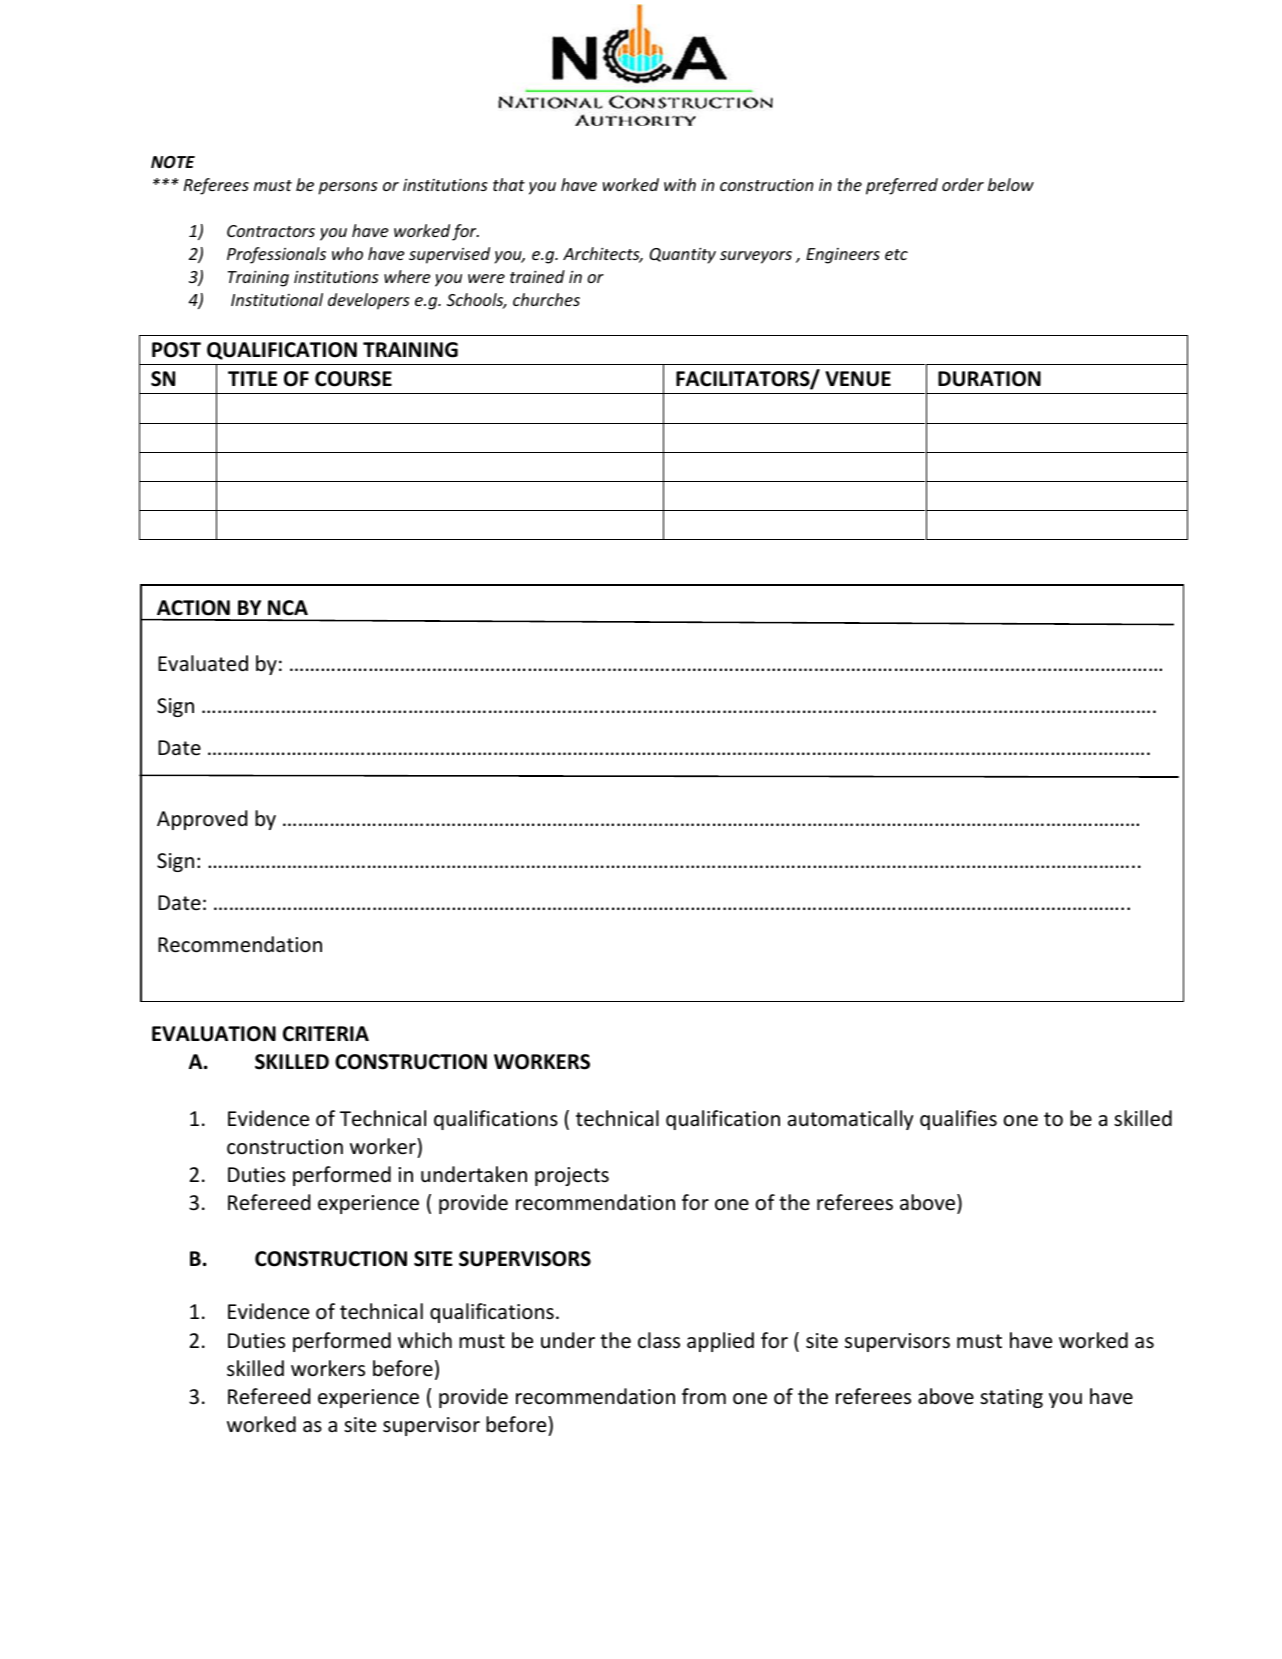  Describe the element at coordinates (902, 186) in the document. I see `preferred` at that location.
